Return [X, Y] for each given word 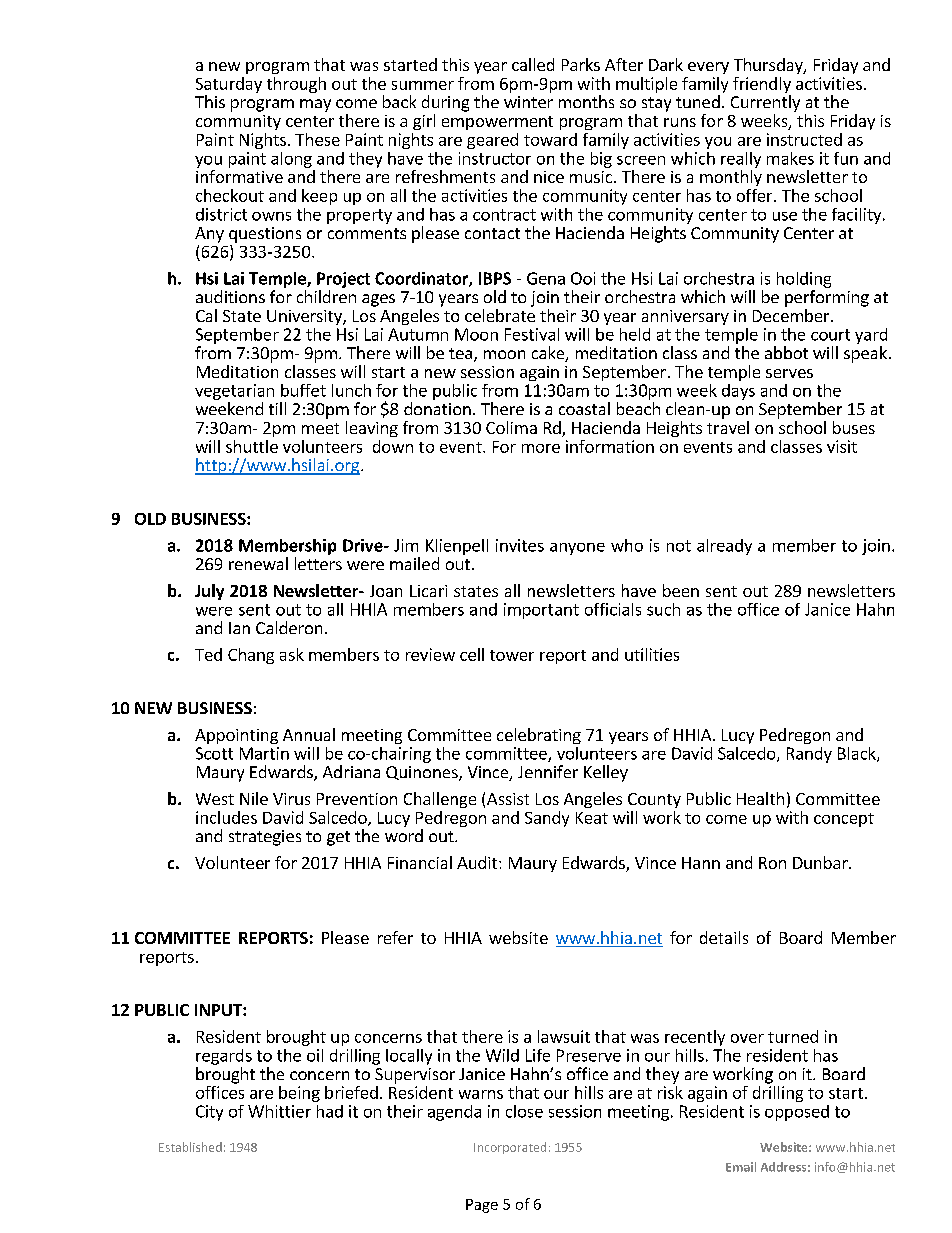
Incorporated [510, 1148]
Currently [765, 103]
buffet [303, 390]
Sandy [547, 819]
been [681, 590]
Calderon [289, 627]
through [296, 85]
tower [512, 655]
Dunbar [821, 862]
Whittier [279, 1111]
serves [789, 373]
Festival [532, 334]
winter [528, 102]
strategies [265, 838]
